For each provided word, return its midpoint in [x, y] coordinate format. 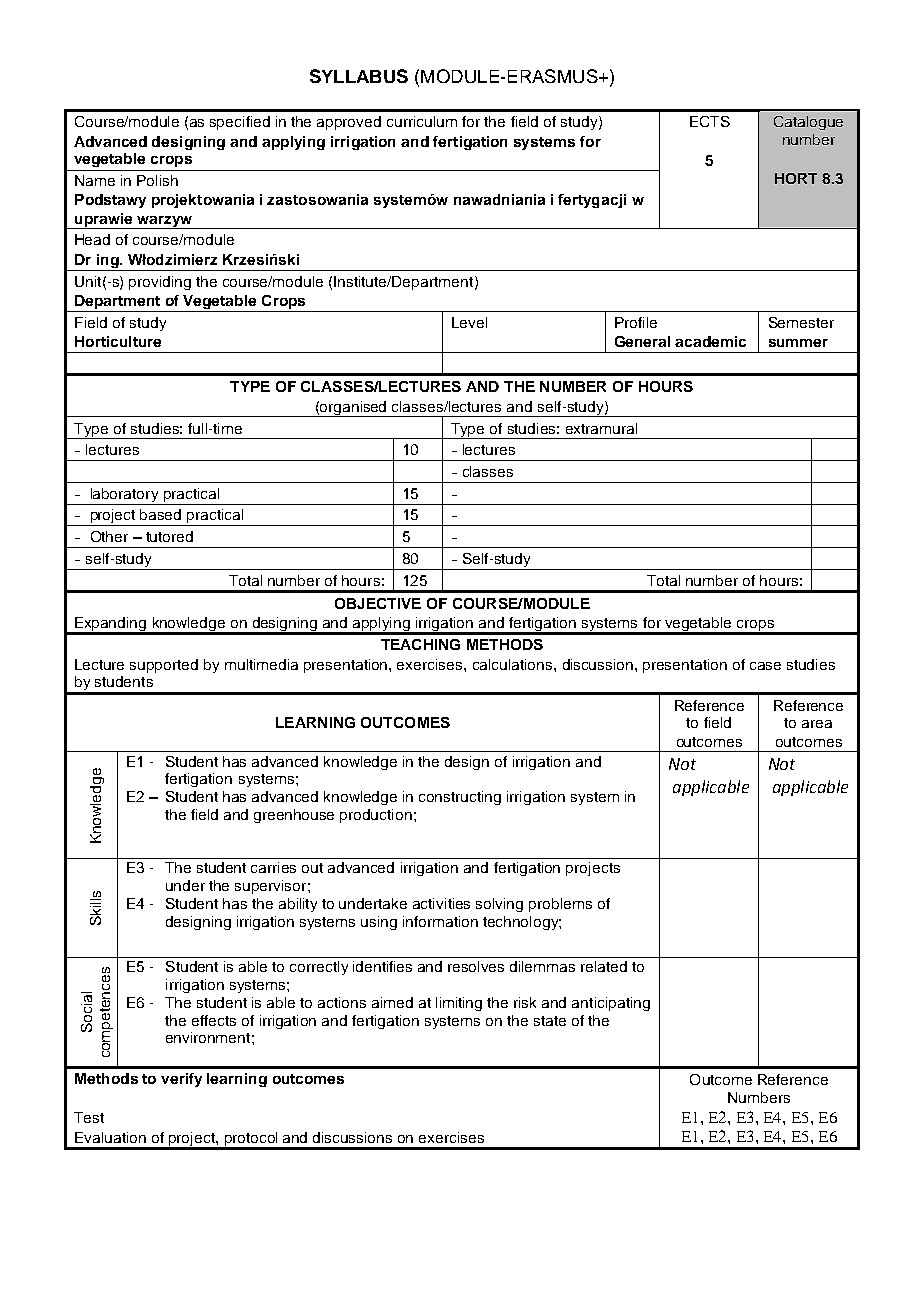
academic [710, 341]
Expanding [111, 625]
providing [160, 283]
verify [181, 1080]
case [765, 666]
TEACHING [420, 644]
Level [469, 322]
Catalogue [808, 123]
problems [560, 905]
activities [441, 903]
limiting [459, 1004]
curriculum [422, 121]
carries [273, 867]
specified [240, 123]
